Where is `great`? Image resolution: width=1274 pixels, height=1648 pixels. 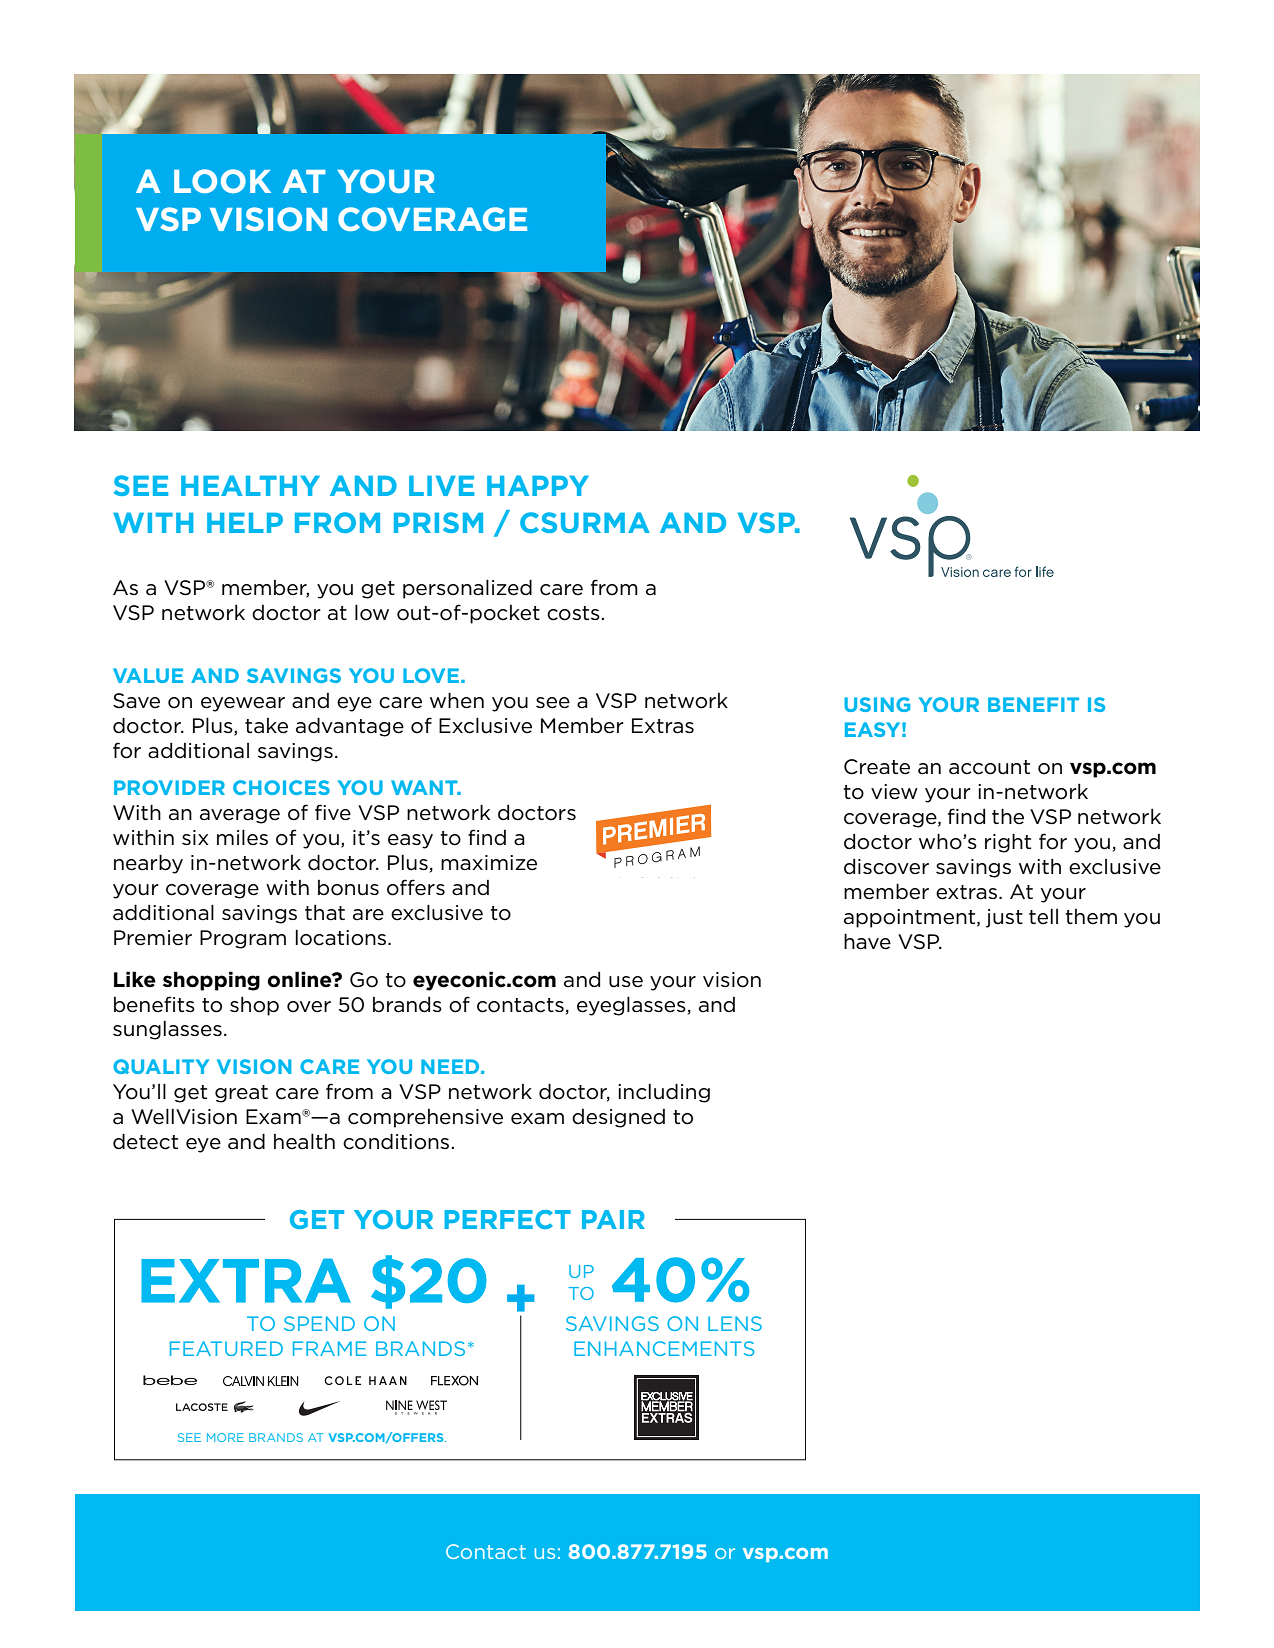
great is located at coordinates (241, 1094).
